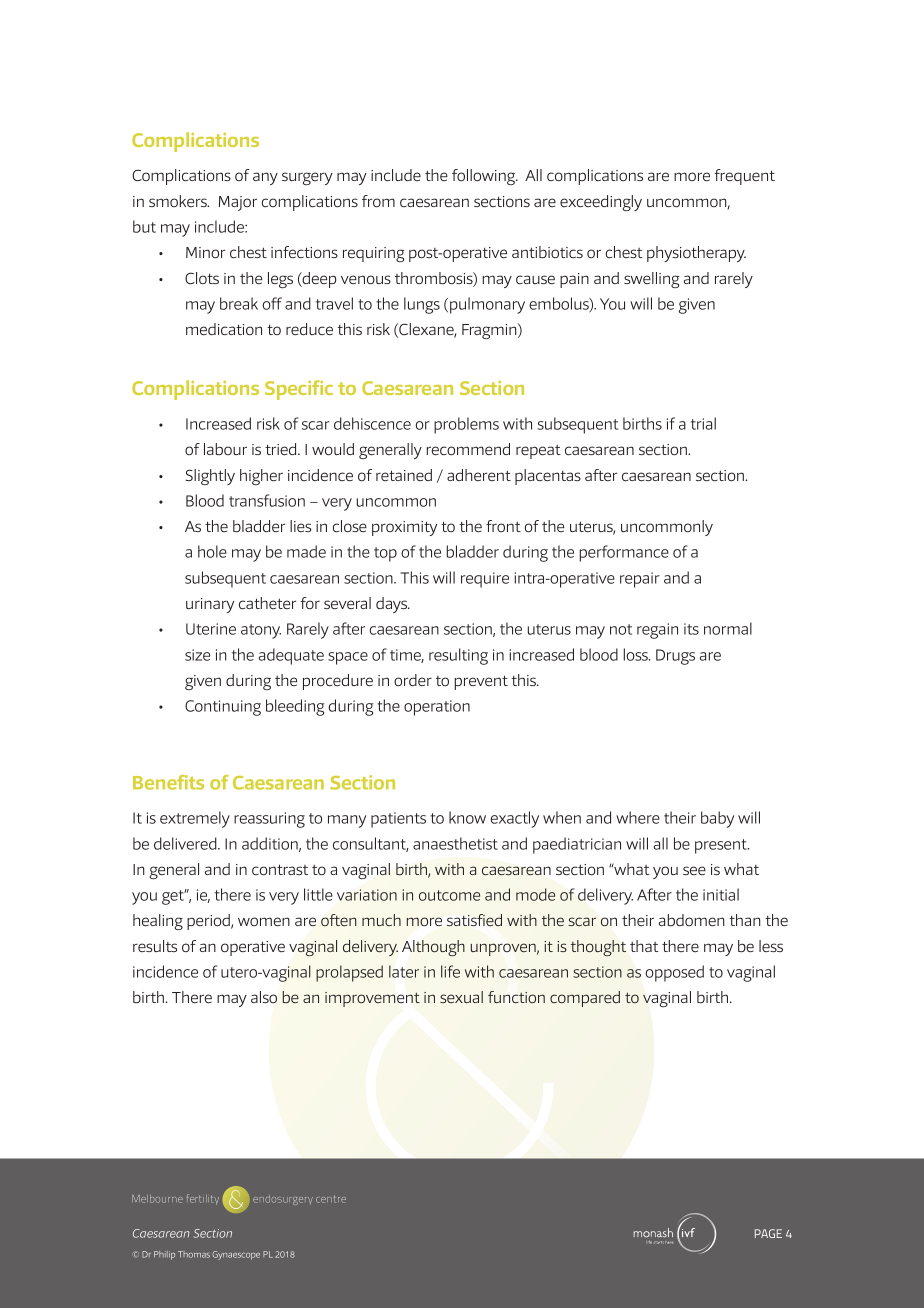 The image size is (924, 1308). Describe the element at coordinates (223, 708) in the screenshot. I see `Continuing` at that location.
